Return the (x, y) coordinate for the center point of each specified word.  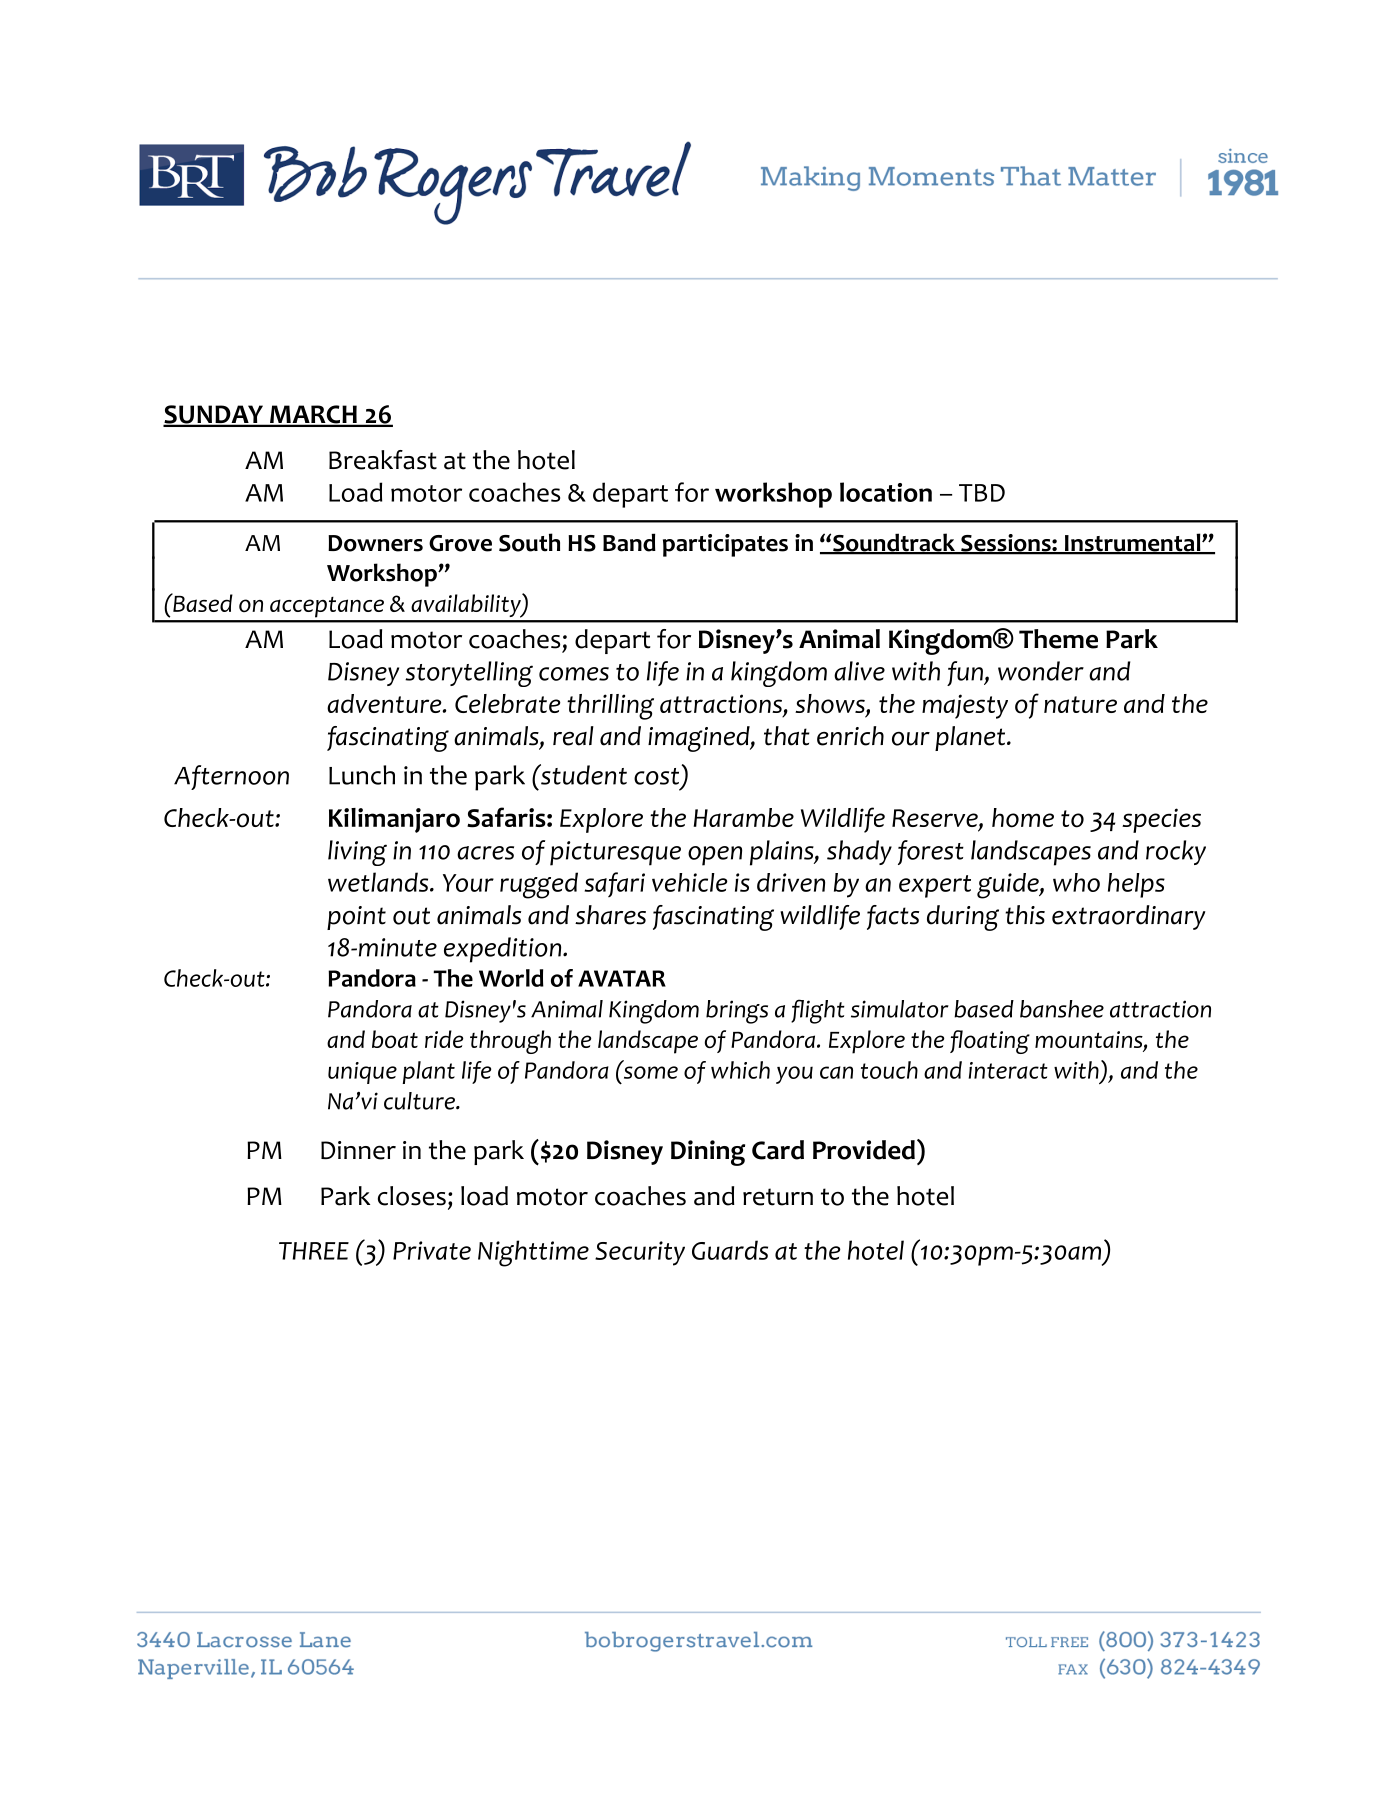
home (1023, 818)
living (357, 853)
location (886, 492)
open (715, 856)
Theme (1058, 639)
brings (737, 1012)
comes (574, 674)
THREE (314, 1251)
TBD (982, 493)
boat (395, 1039)
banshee (1062, 1009)
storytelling (469, 674)
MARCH (313, 415)
